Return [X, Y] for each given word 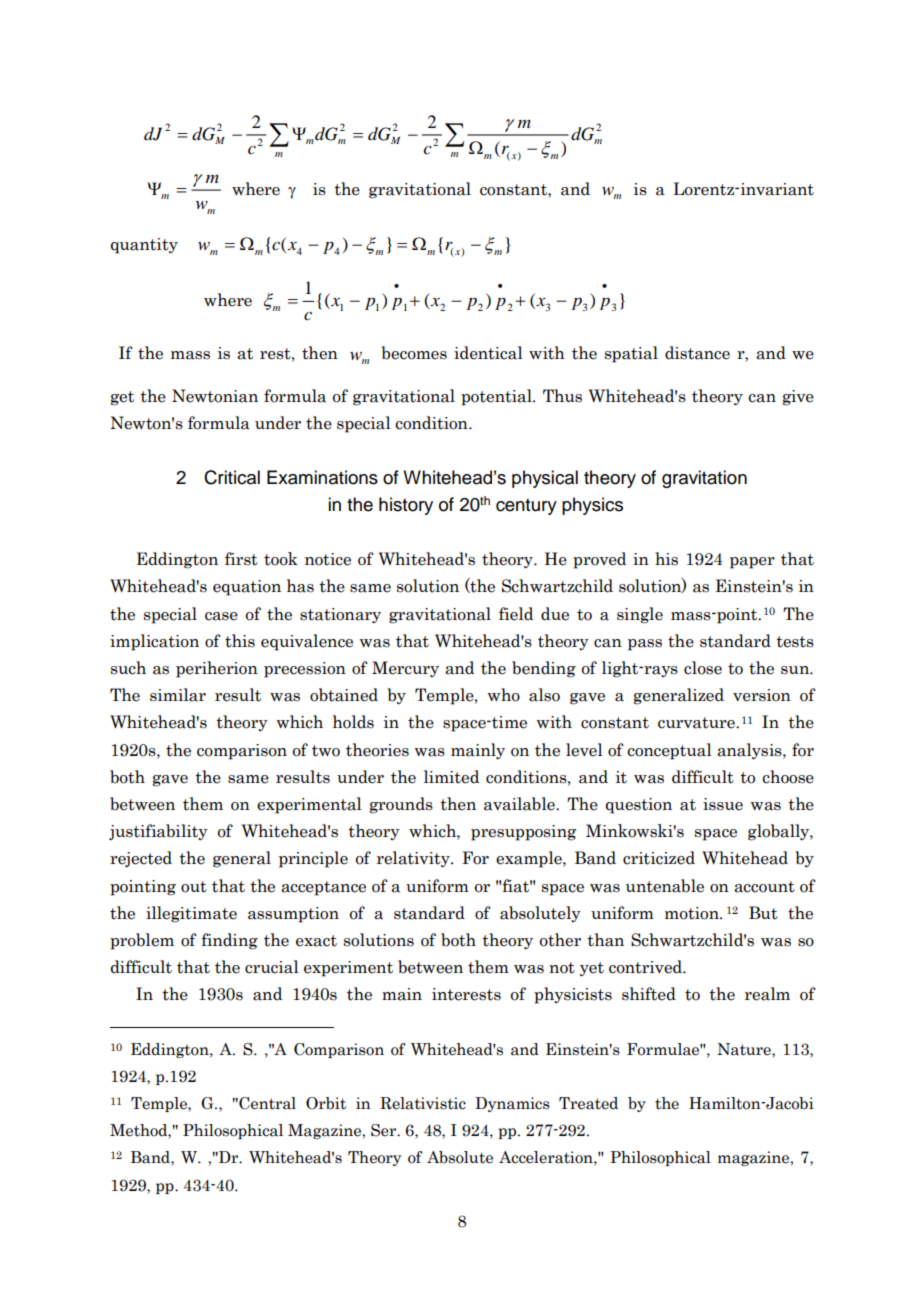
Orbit [326, 1103]
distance [697, 353]
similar [178, 695]
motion [693, 913]
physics [592, 506]
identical [488, 353]
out [194, 887]
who [504, 695]
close [703, 668]
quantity [144, 246]
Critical [232, 477]
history [406, 506]
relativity [414, 859]
